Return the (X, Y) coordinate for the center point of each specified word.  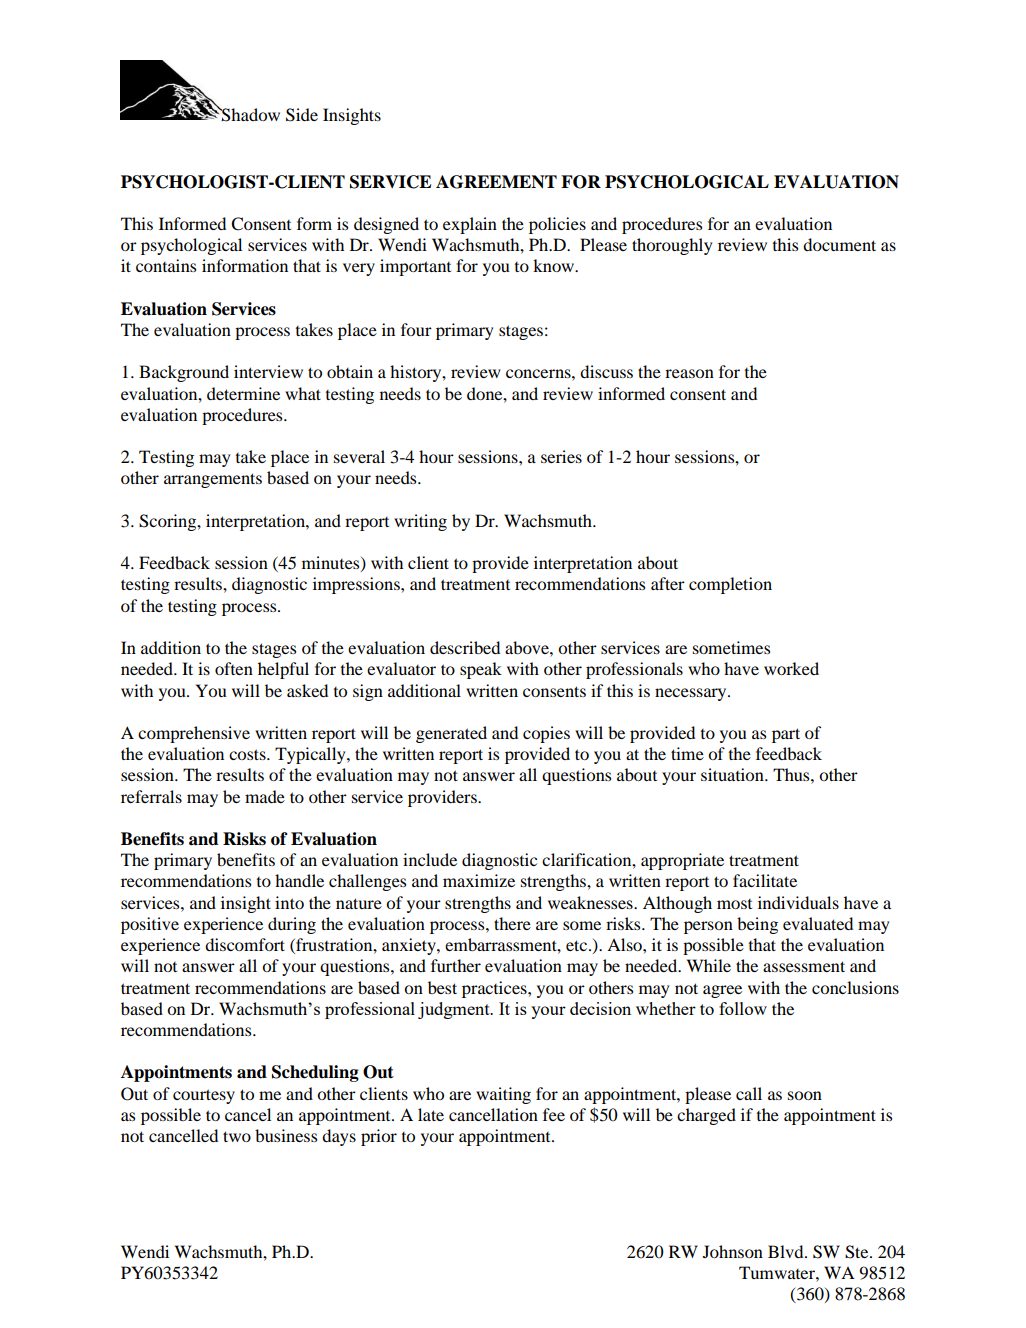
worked (791, 668)
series (561, 456)
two (237, 1136)
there (512, 923)
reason (689, 373)
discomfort (245, 944)
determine (243, 393)
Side (302, 115)
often (234, 668)
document (839, 244)
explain (470, 225)
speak (481, 670)
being (757, 925)
